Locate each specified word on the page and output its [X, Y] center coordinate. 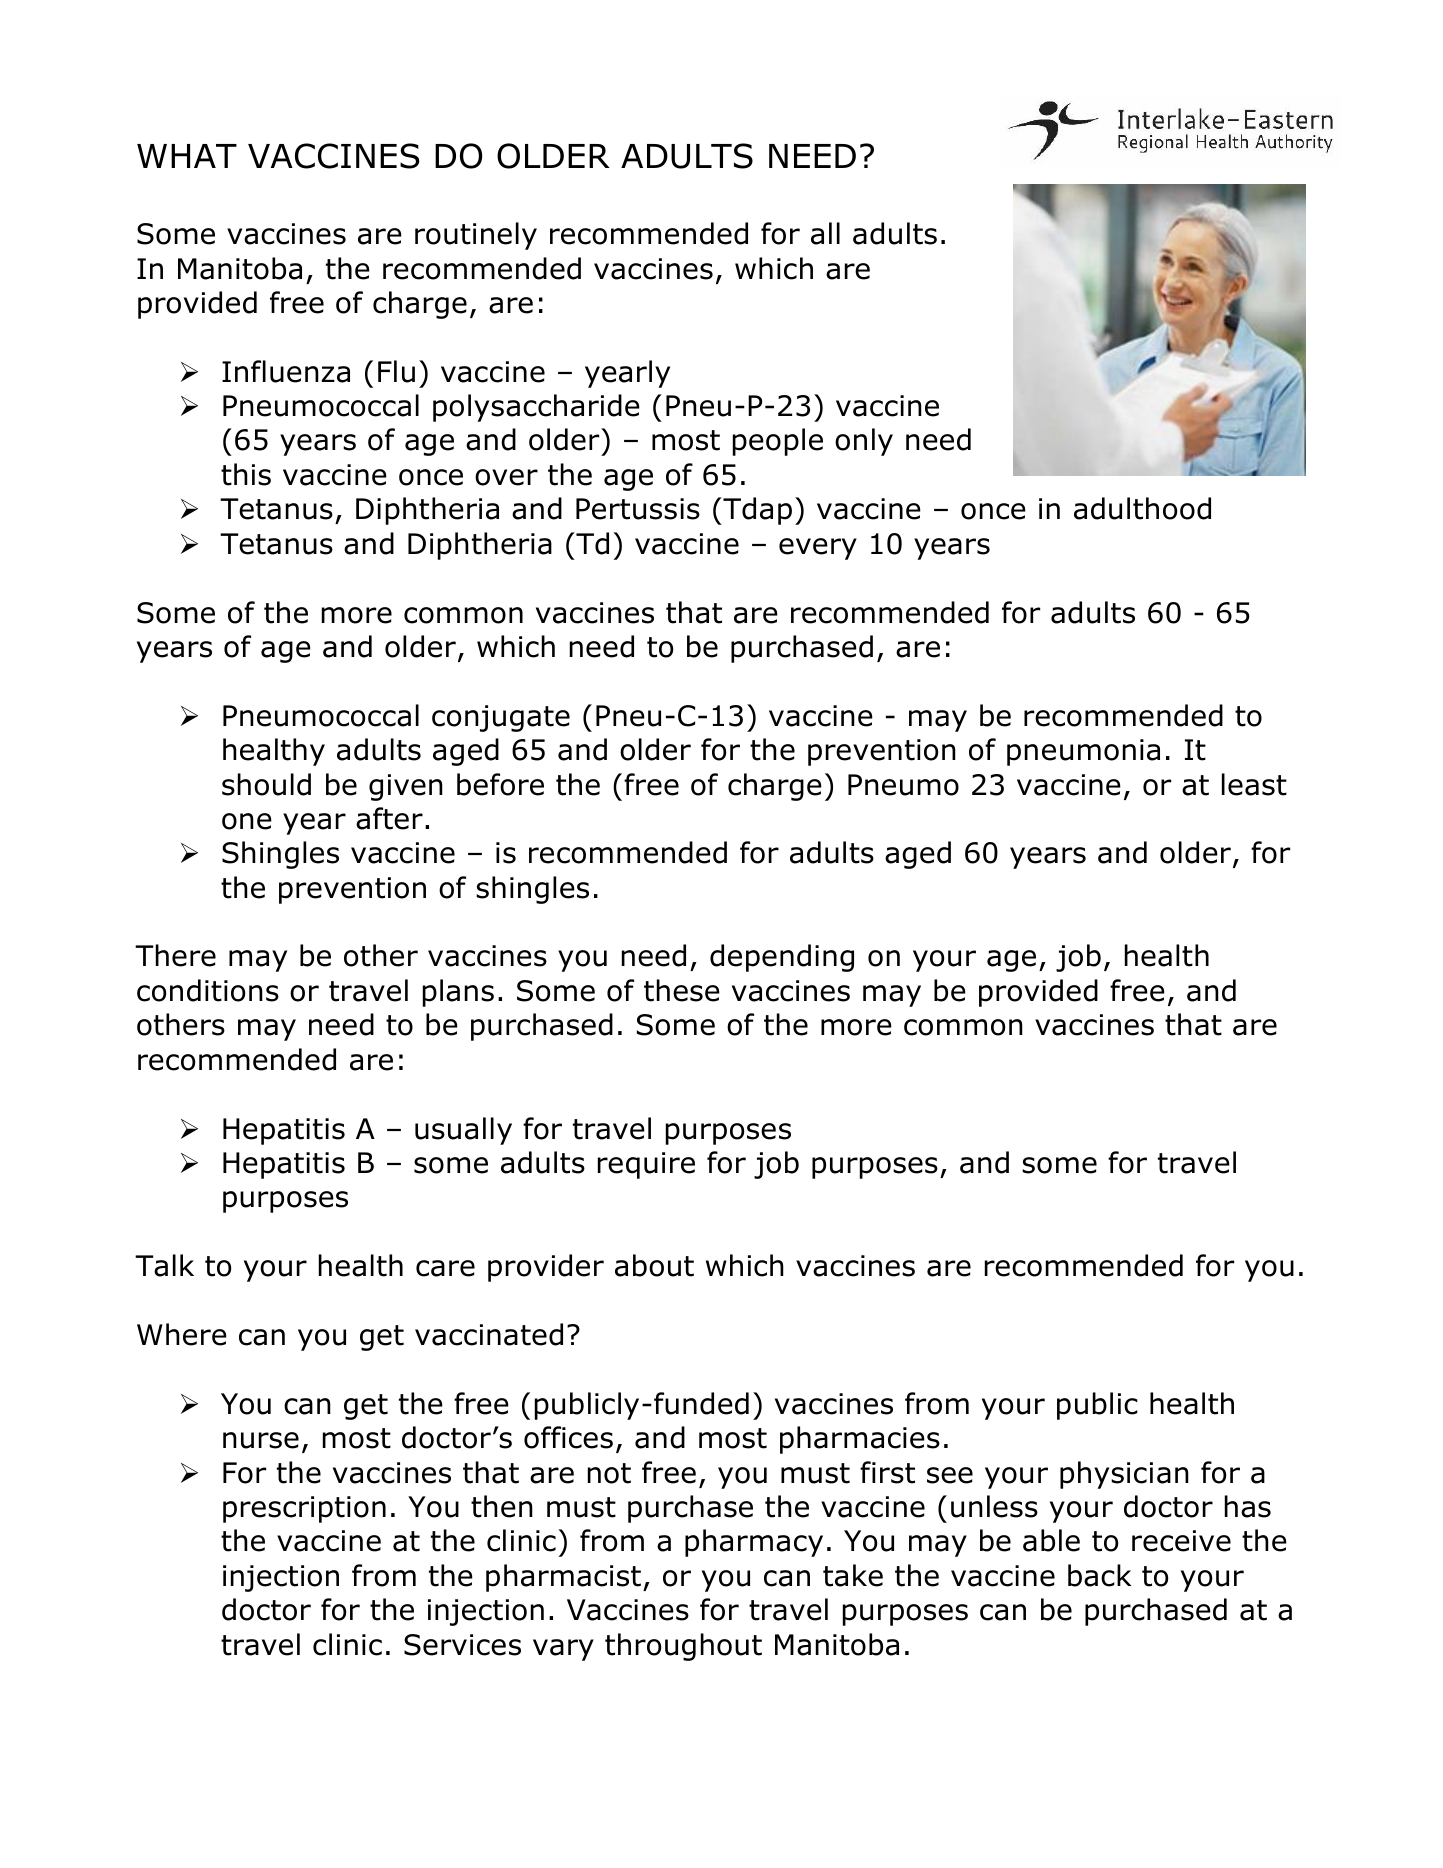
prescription [304, 1509]
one [247, 821]
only [864, 442]
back [1099, 1575]
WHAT [187, 156]
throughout [683, 1647]
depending [782, 958]
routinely [476, 236]
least [1254, 784]
